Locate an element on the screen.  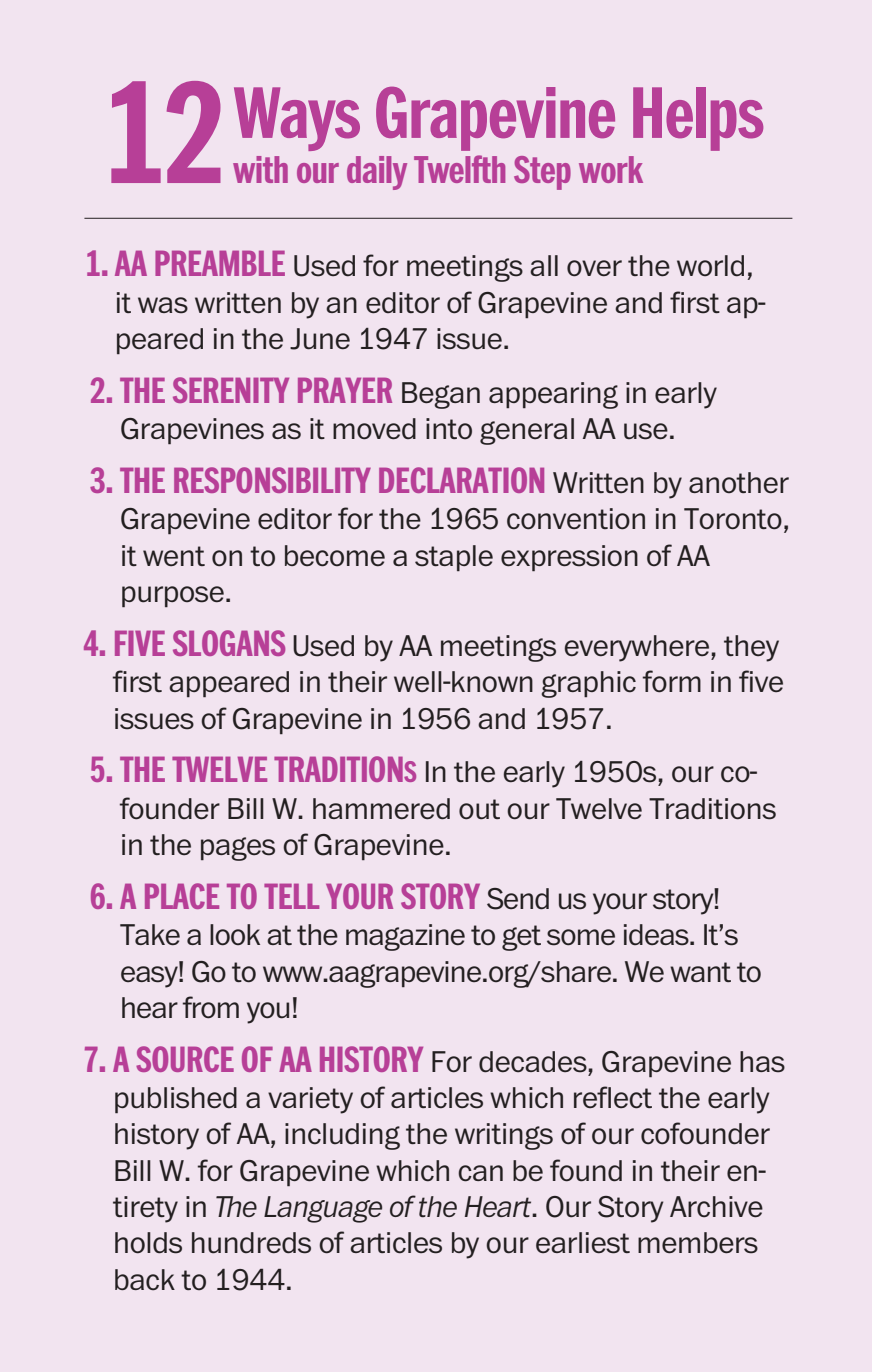
DECLARATION is located at coordinates (461, 480).
